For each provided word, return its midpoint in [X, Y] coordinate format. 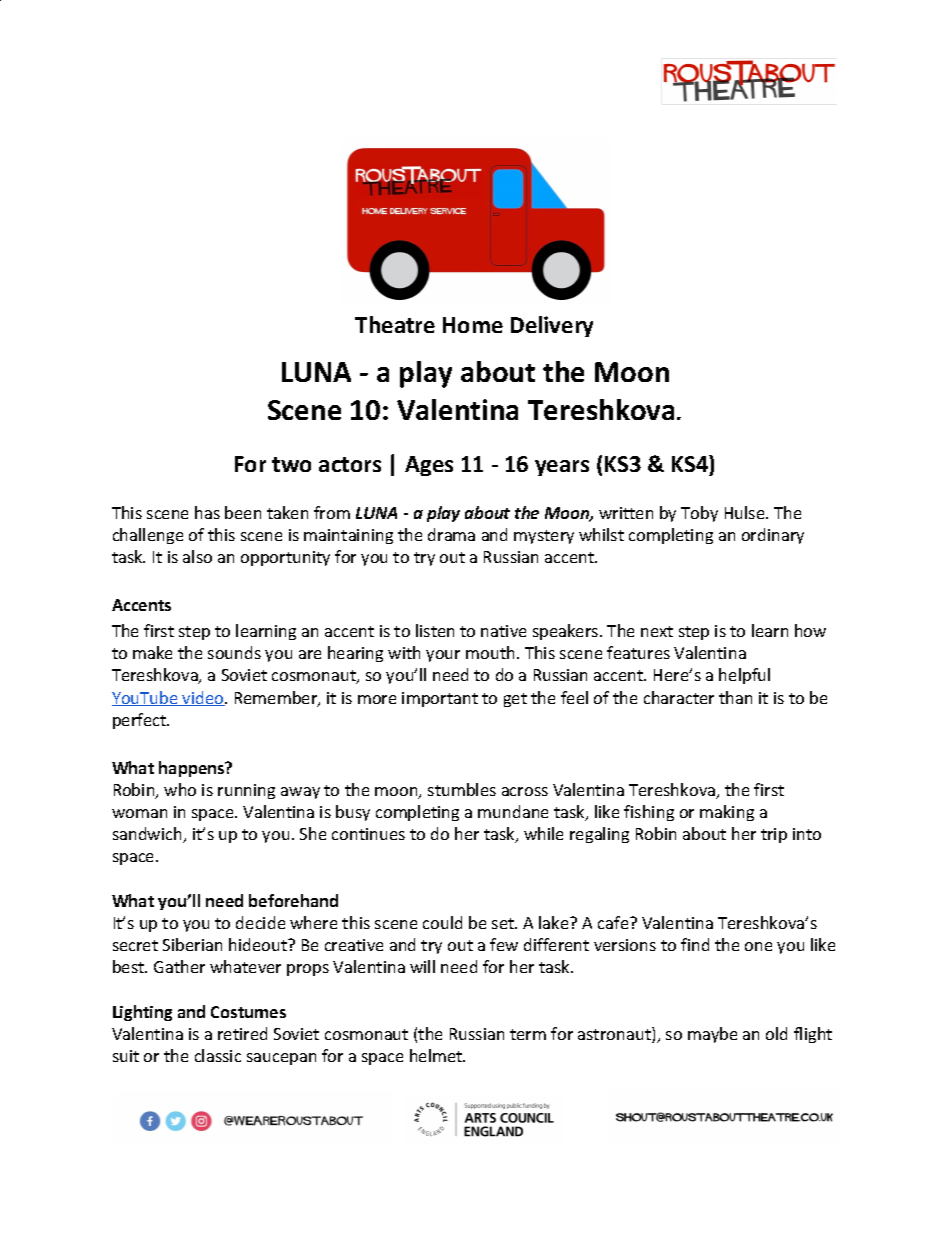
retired [242, 1033]
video [203, 698]
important [440, 699]
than [735, 697]
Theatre [395, 324]
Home [473, 325]
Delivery [552, 326]
